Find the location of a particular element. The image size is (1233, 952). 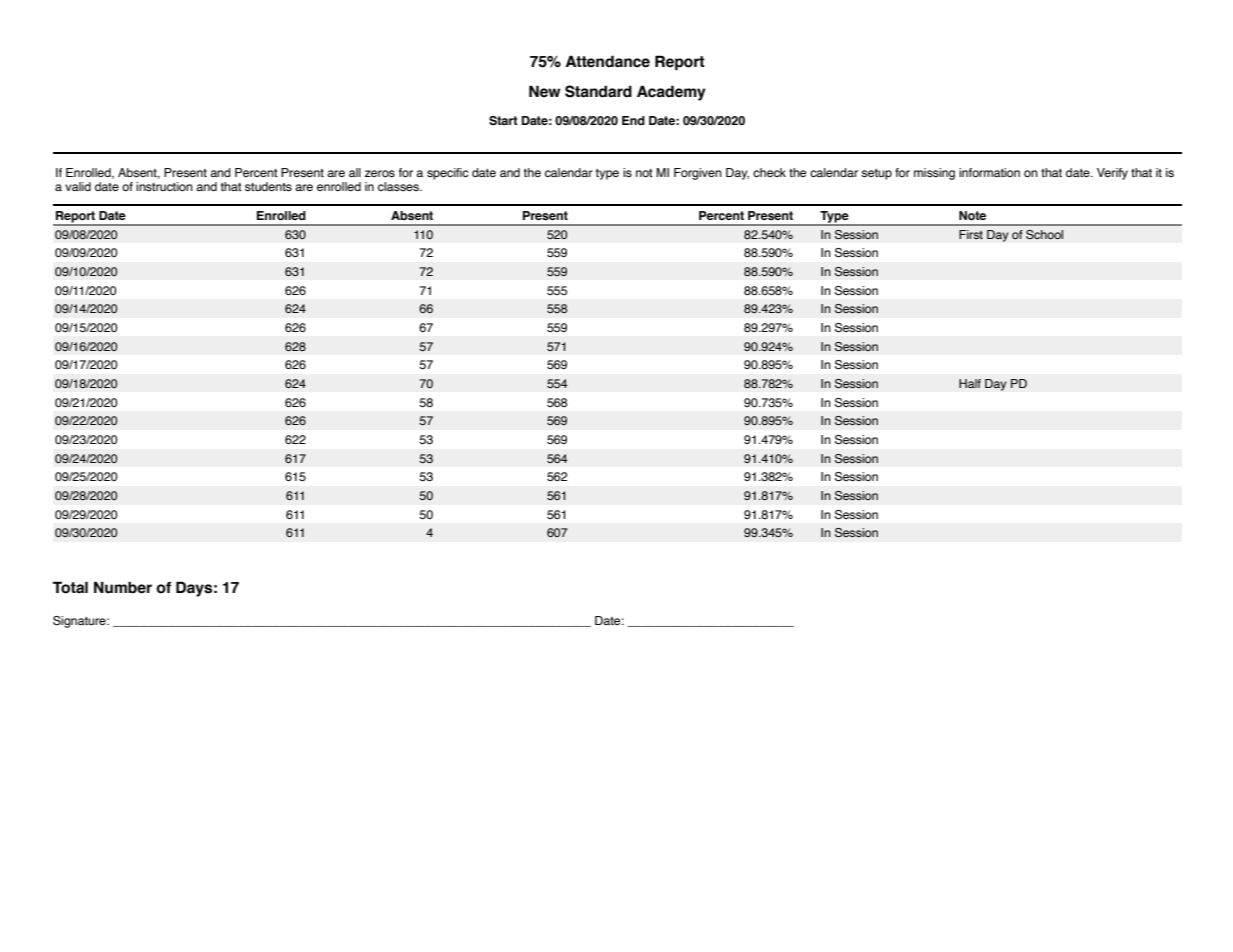

Academy is located at coordinates (671, 93).
